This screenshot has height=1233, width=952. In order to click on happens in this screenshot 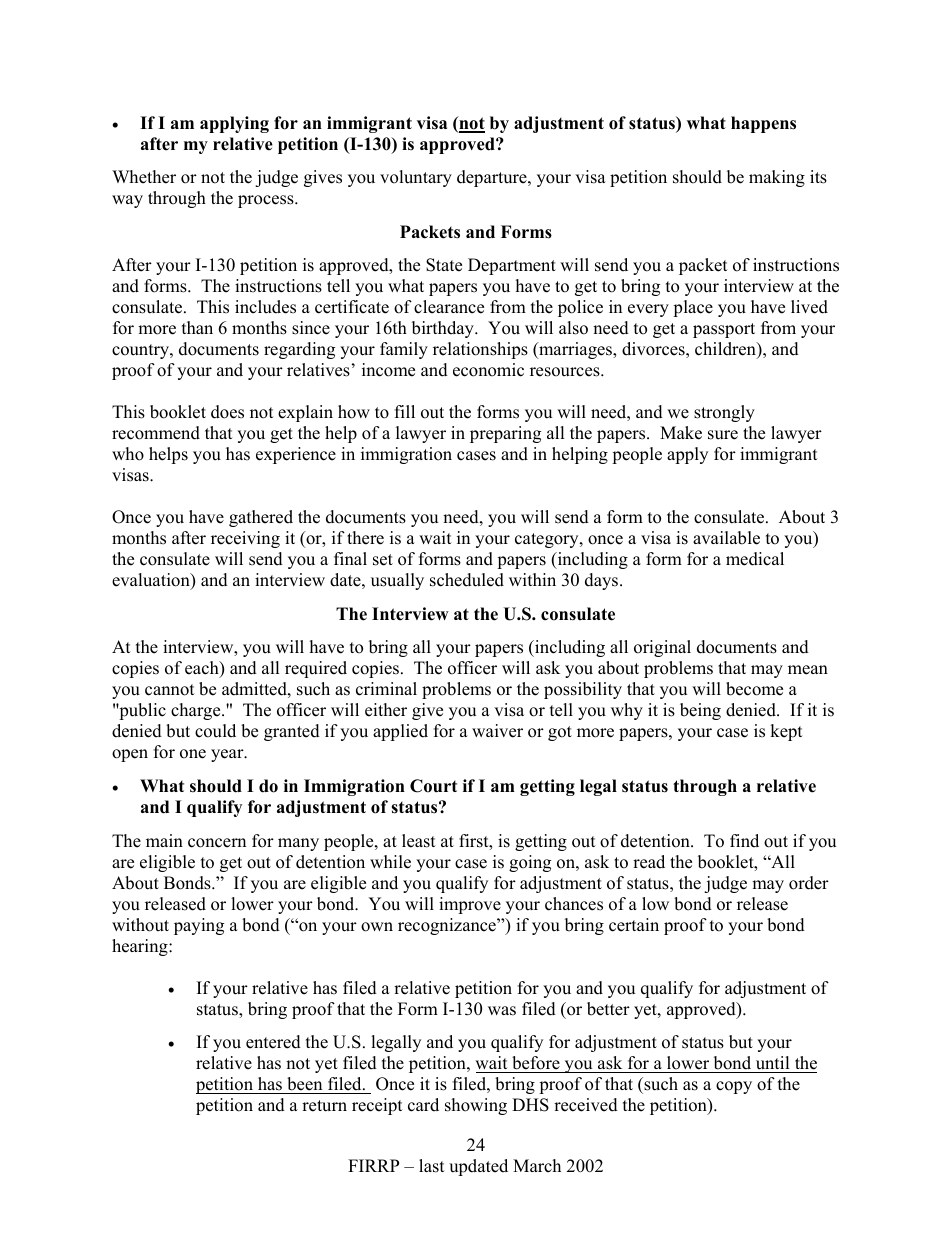, I will do `click(763, 124)`.
